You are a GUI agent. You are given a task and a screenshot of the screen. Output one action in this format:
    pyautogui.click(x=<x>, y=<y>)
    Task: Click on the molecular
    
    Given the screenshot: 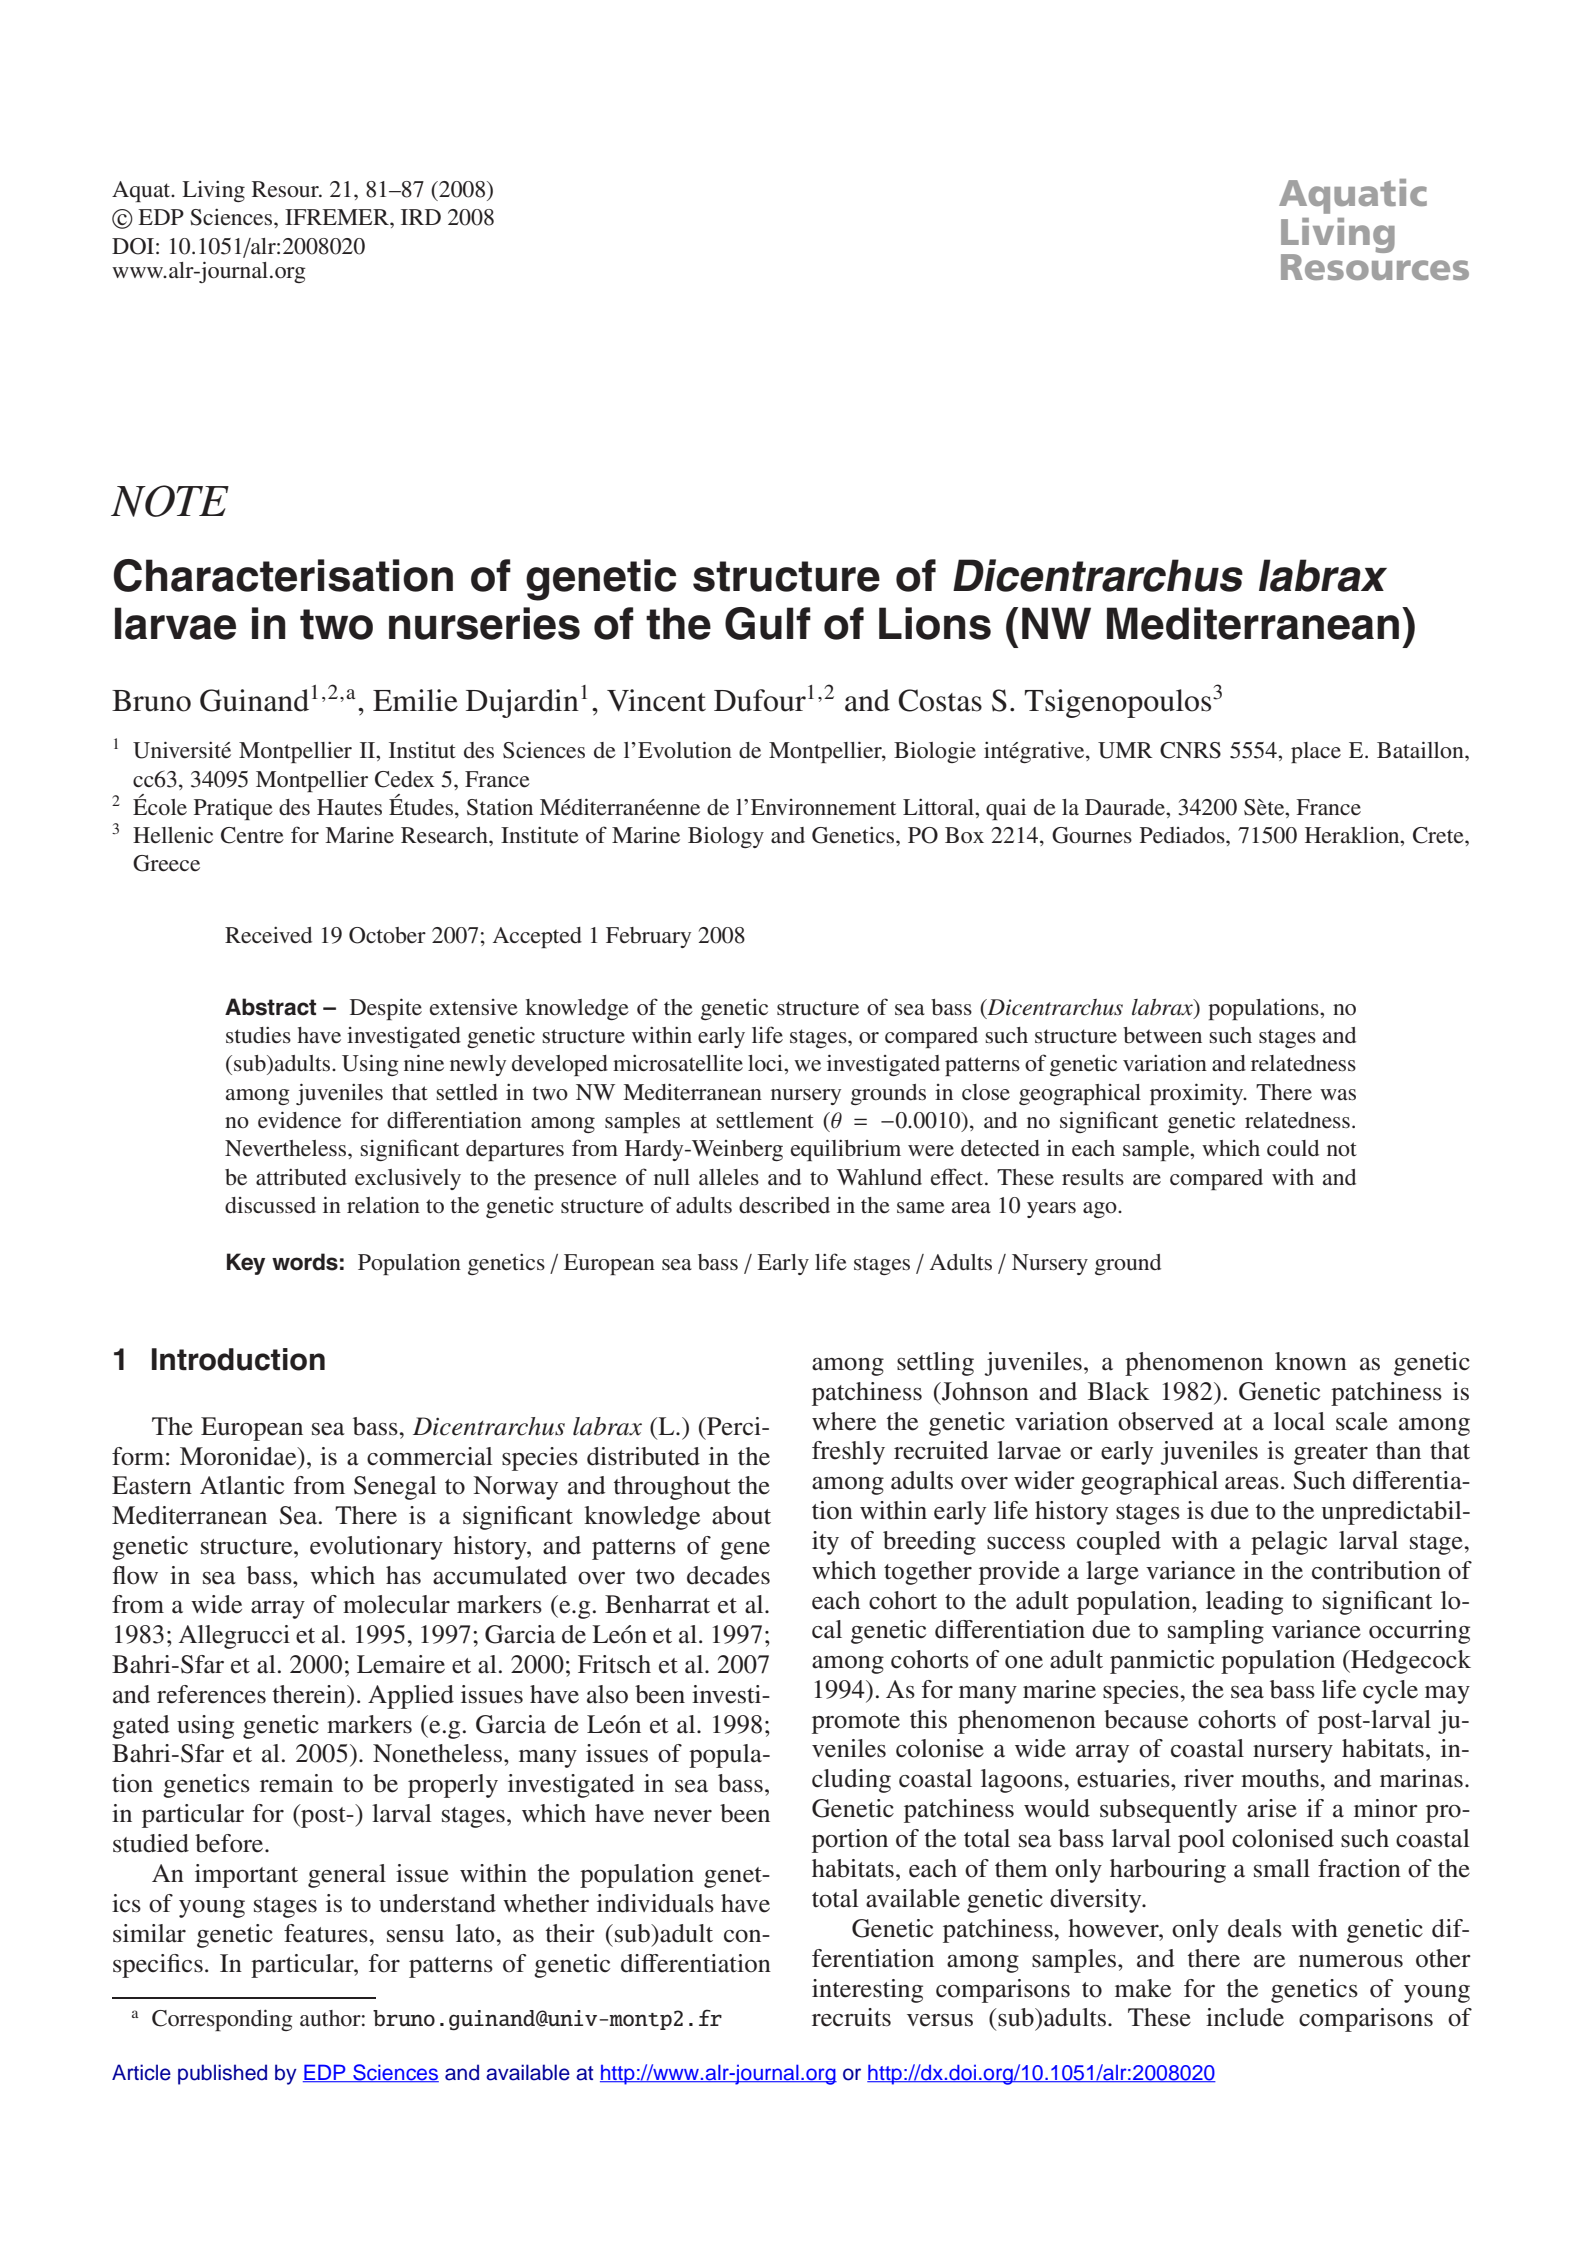 What is the action you would take?
    pyautogui.click(x=396, y=1604)
